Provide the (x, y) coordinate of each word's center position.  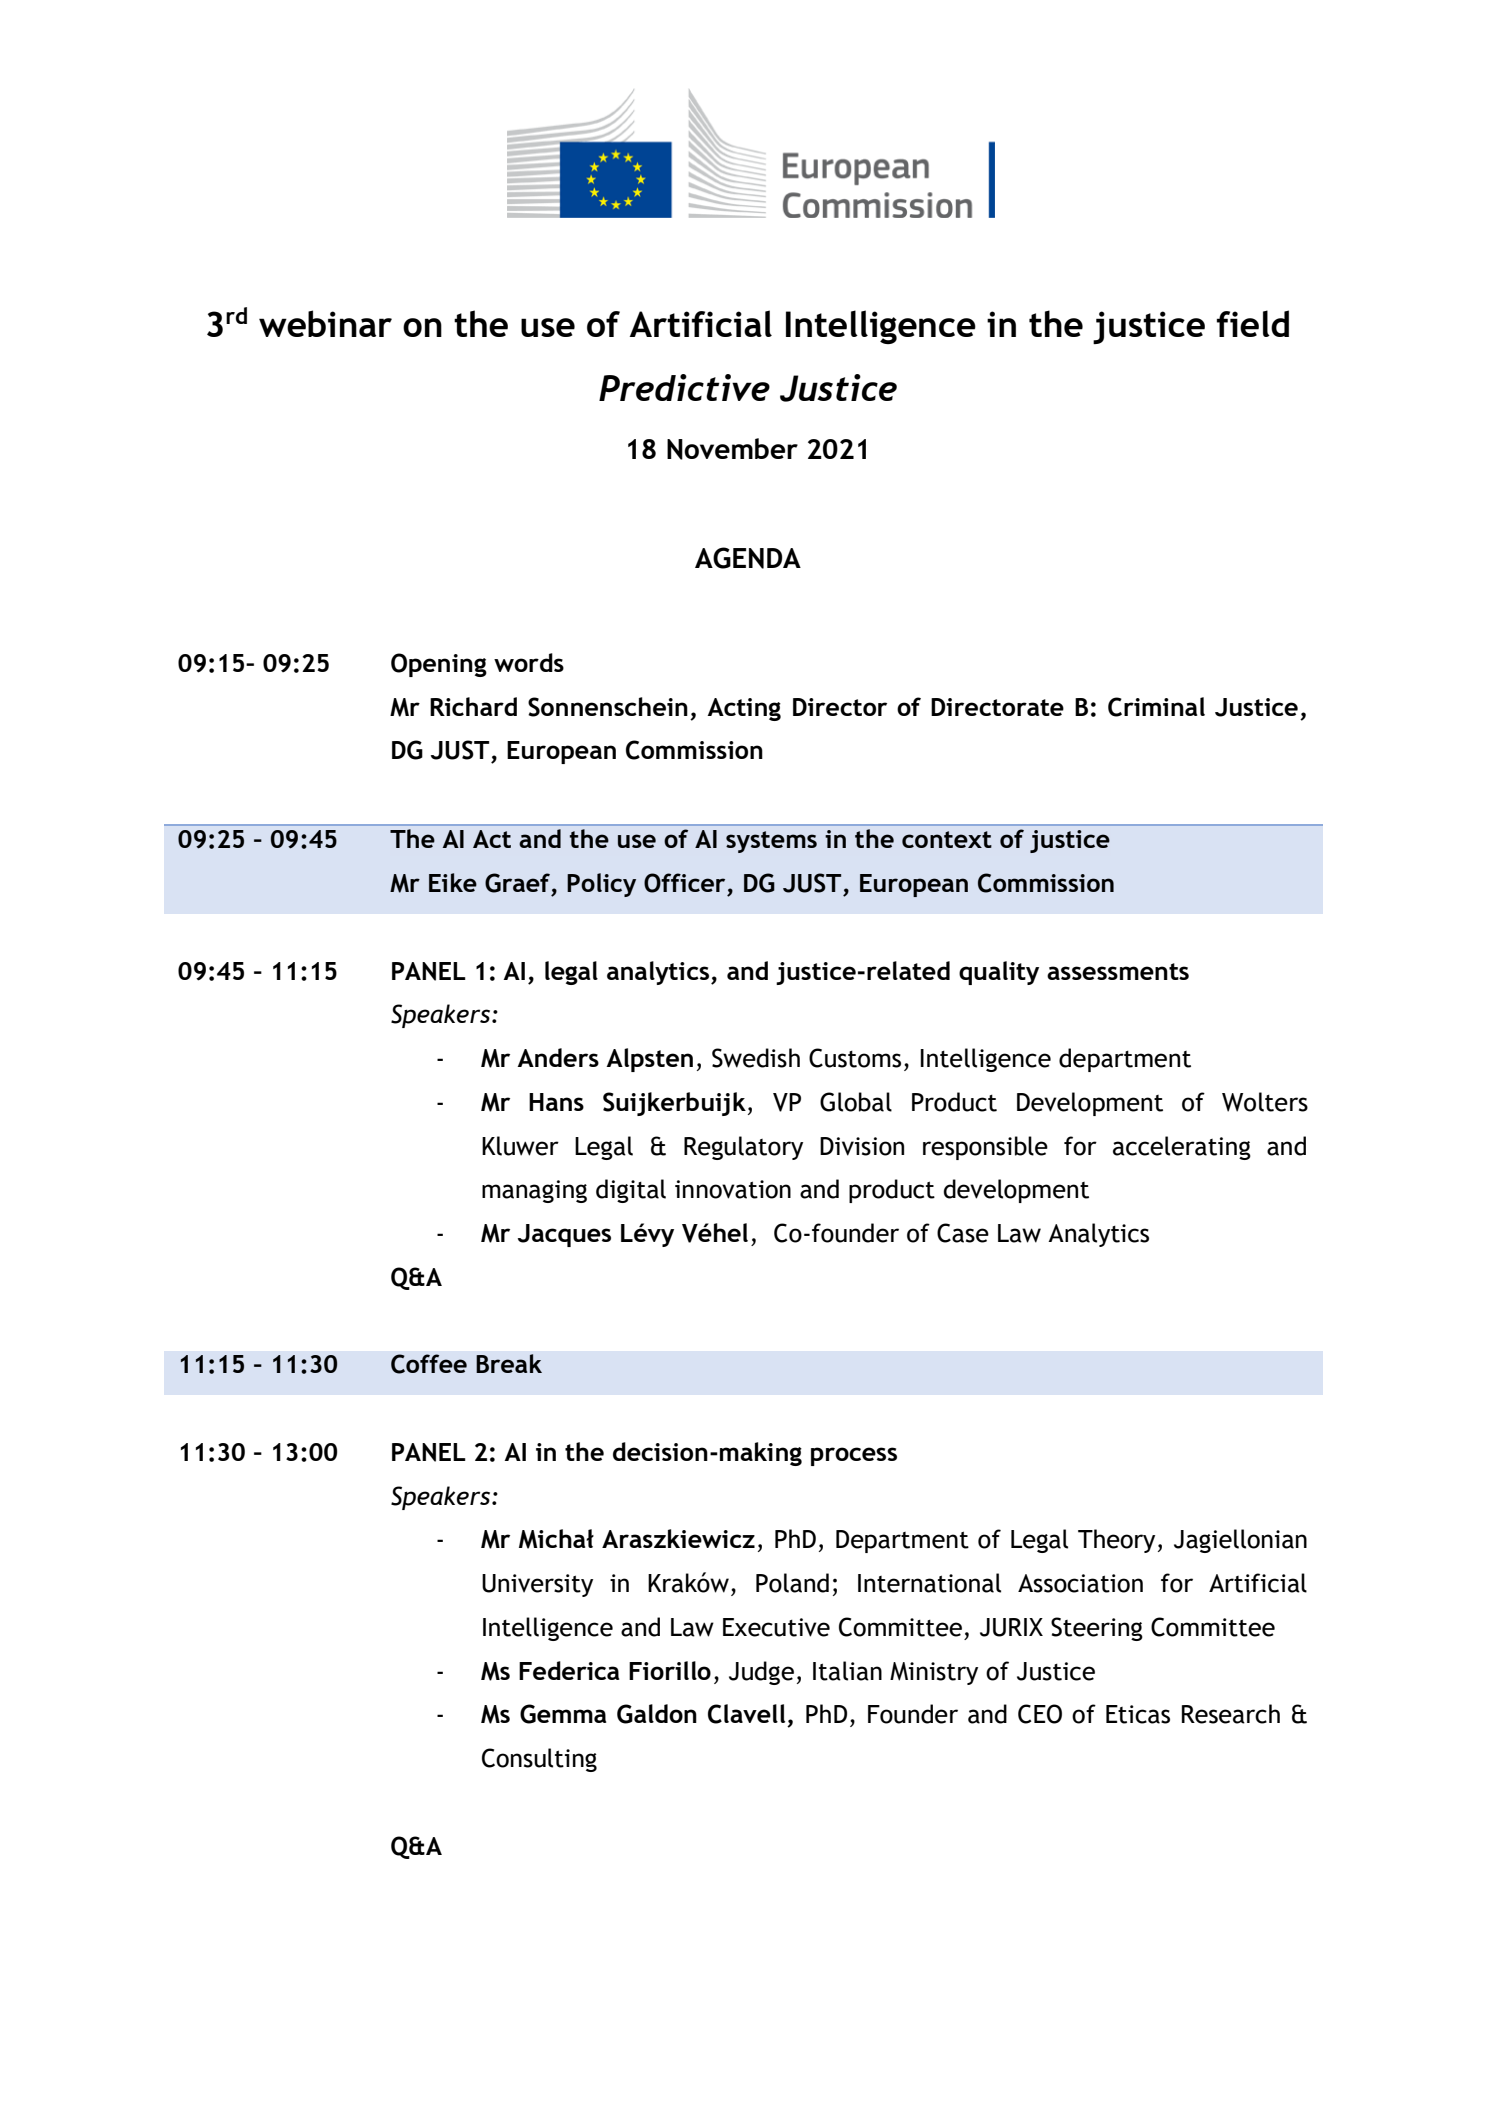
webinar (325, 323)
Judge (761, 1673)
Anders (558, 1057)
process (854, 1456)
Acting (744, 709)
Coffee (429, 1364)
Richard (473, 706)
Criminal (1156, 707)
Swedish (756, 1058)
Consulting (539, 1760)
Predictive (684, 387)
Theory (1116, 1541)
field (1253, 323)
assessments (1118, 971)
